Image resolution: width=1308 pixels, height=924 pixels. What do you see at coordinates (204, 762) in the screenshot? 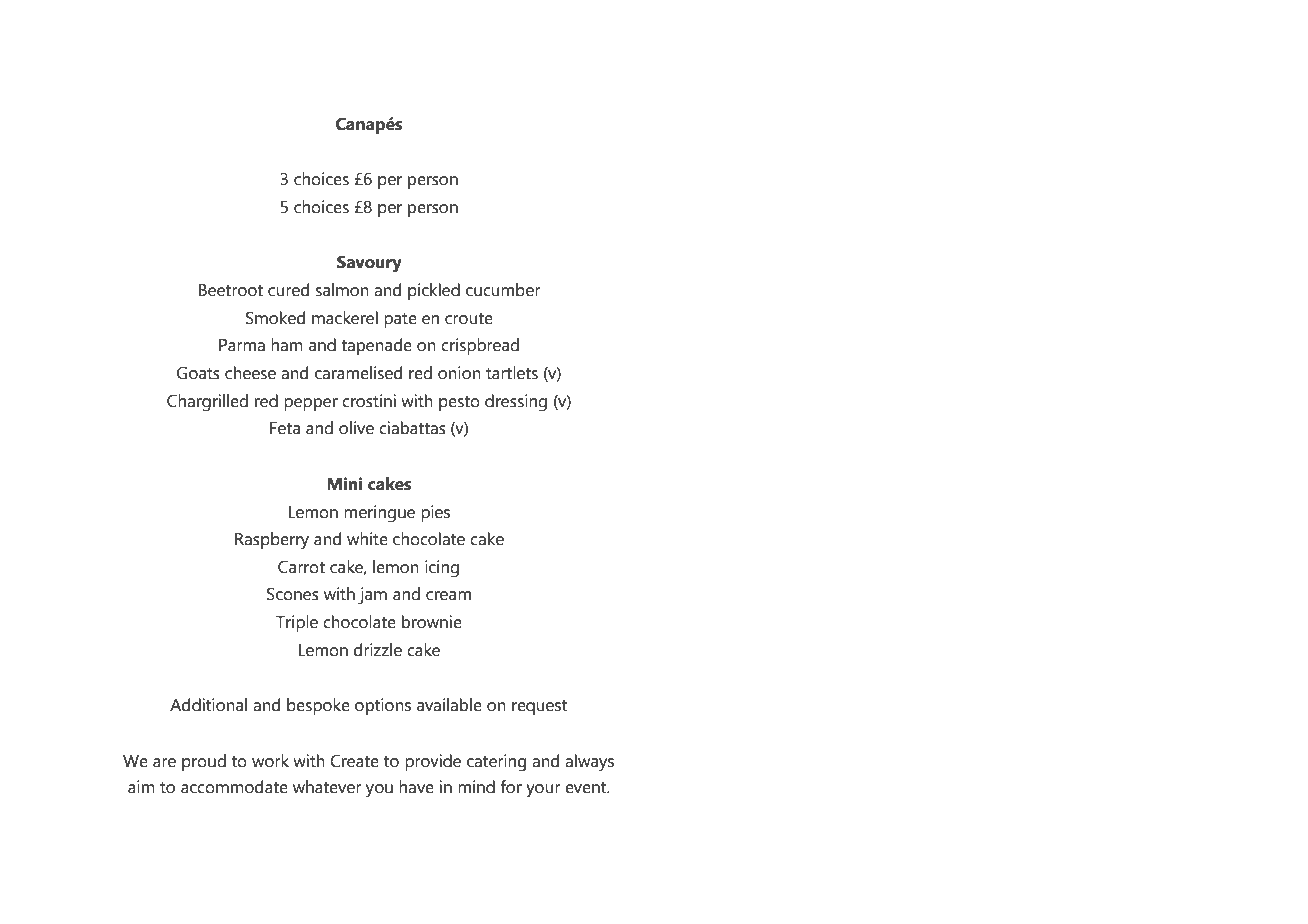
I see `proud` at bounding box center [204, 762].
